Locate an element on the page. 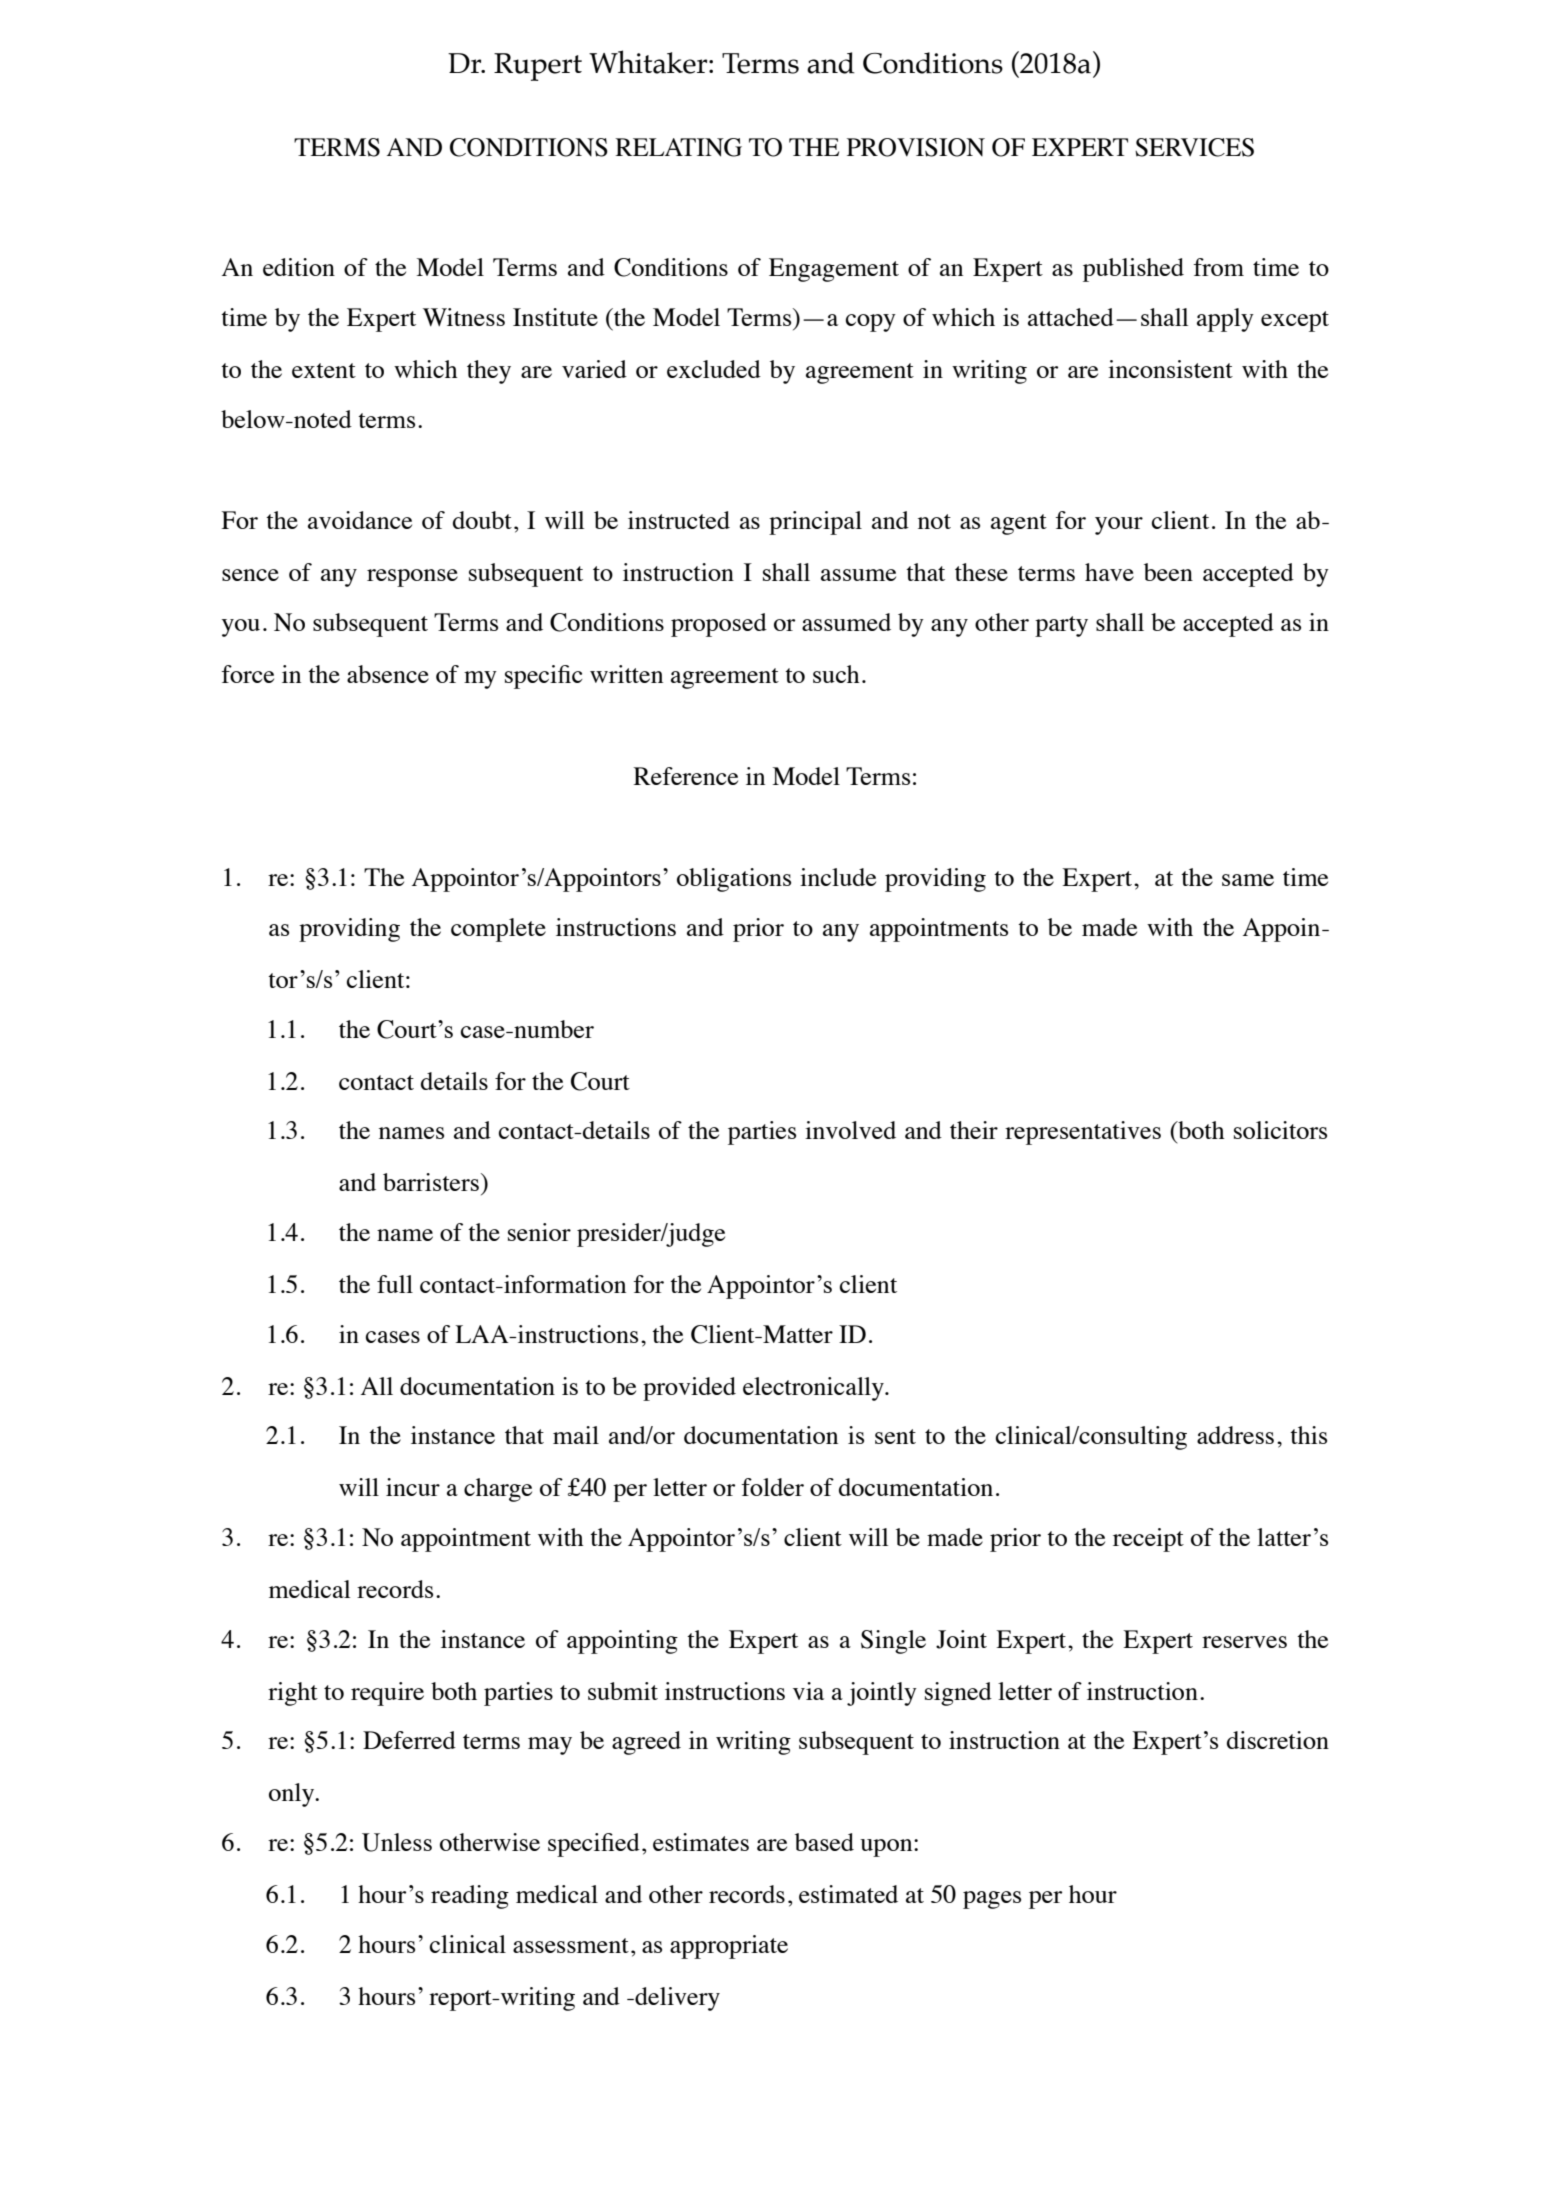  Rupert is located at coordinates (538, 67).
